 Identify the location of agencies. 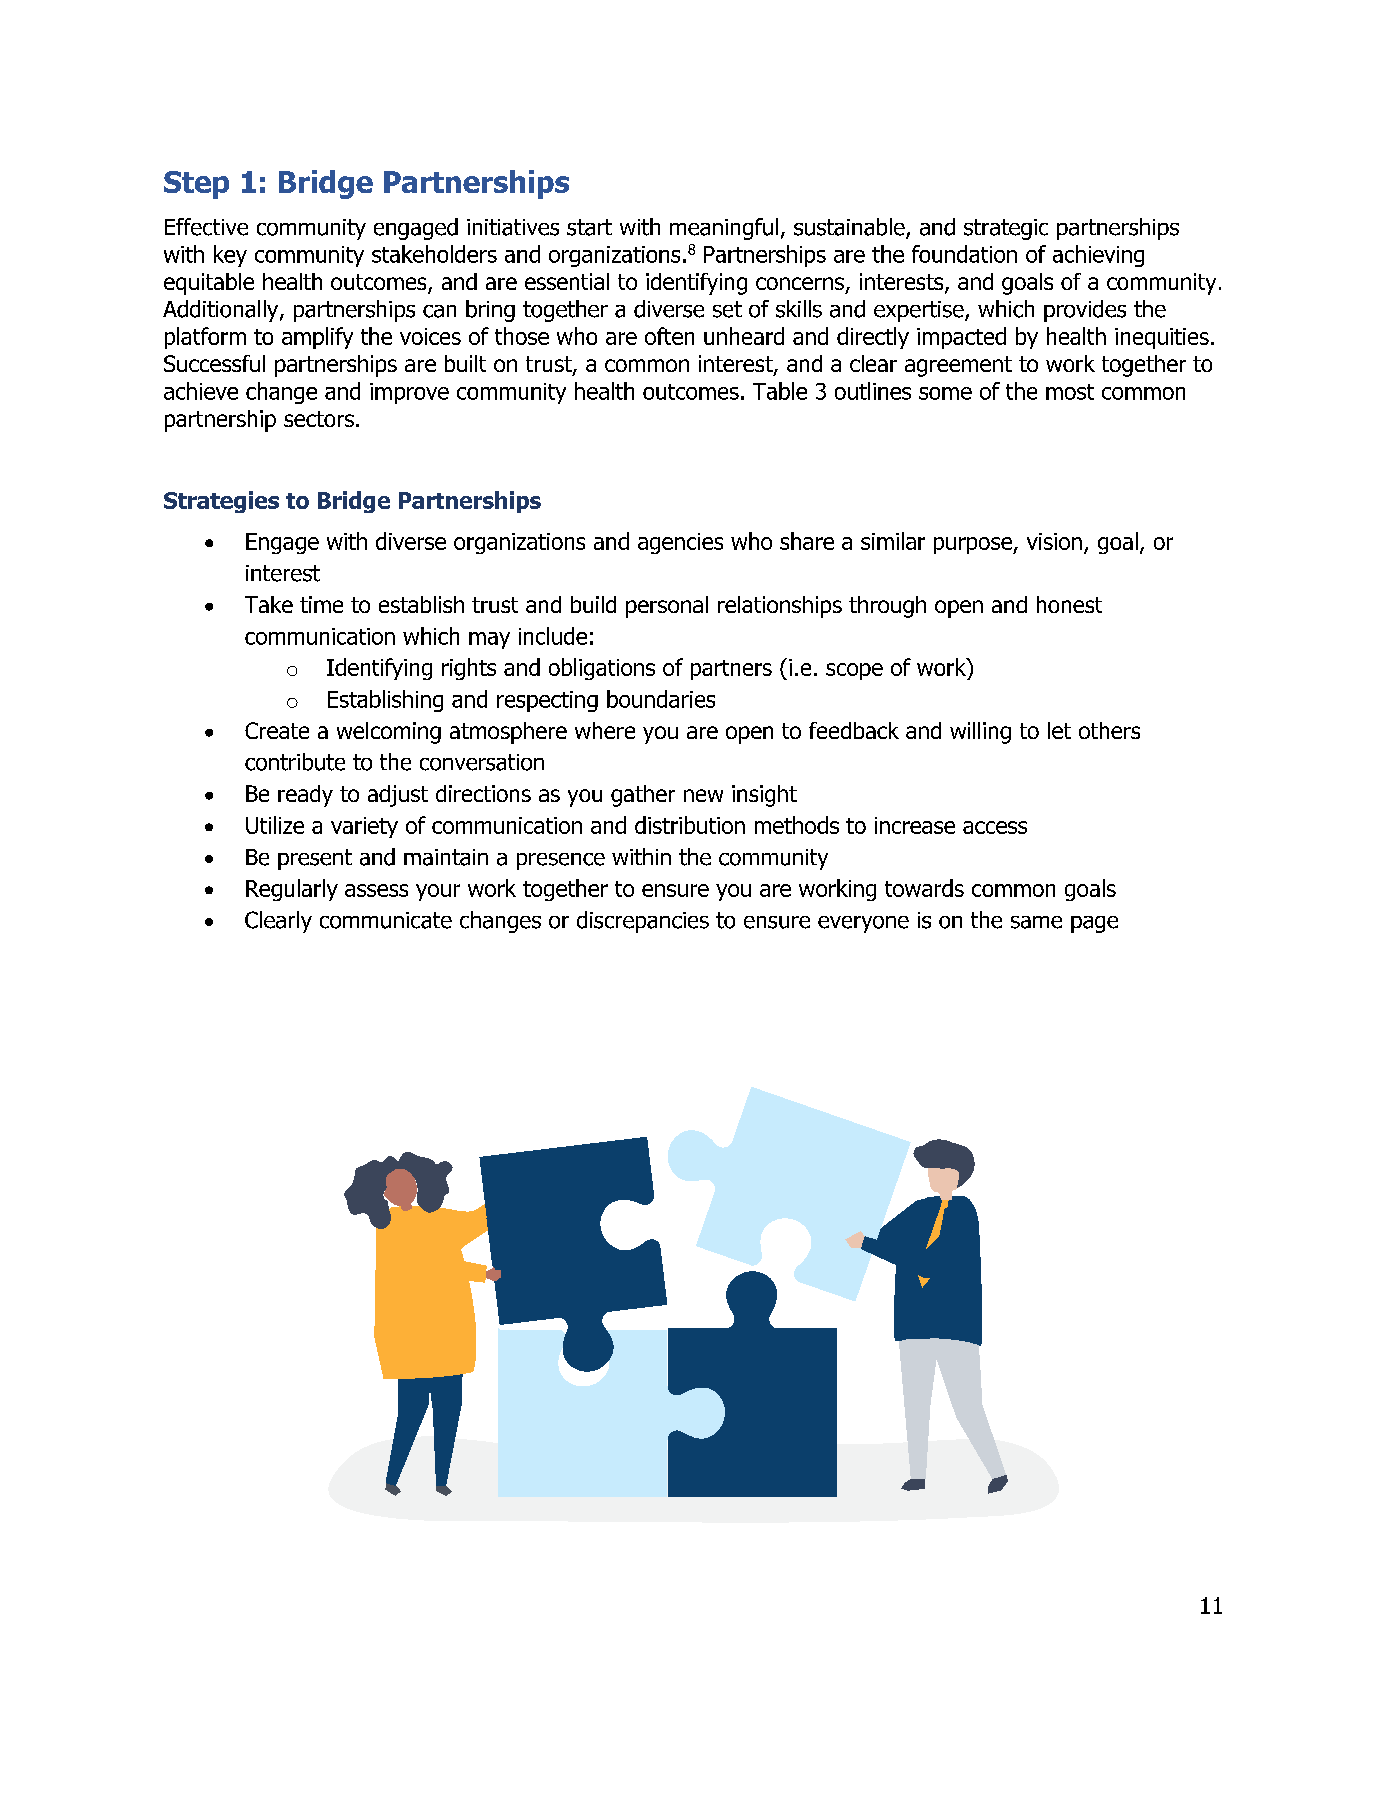
(680, 543).
